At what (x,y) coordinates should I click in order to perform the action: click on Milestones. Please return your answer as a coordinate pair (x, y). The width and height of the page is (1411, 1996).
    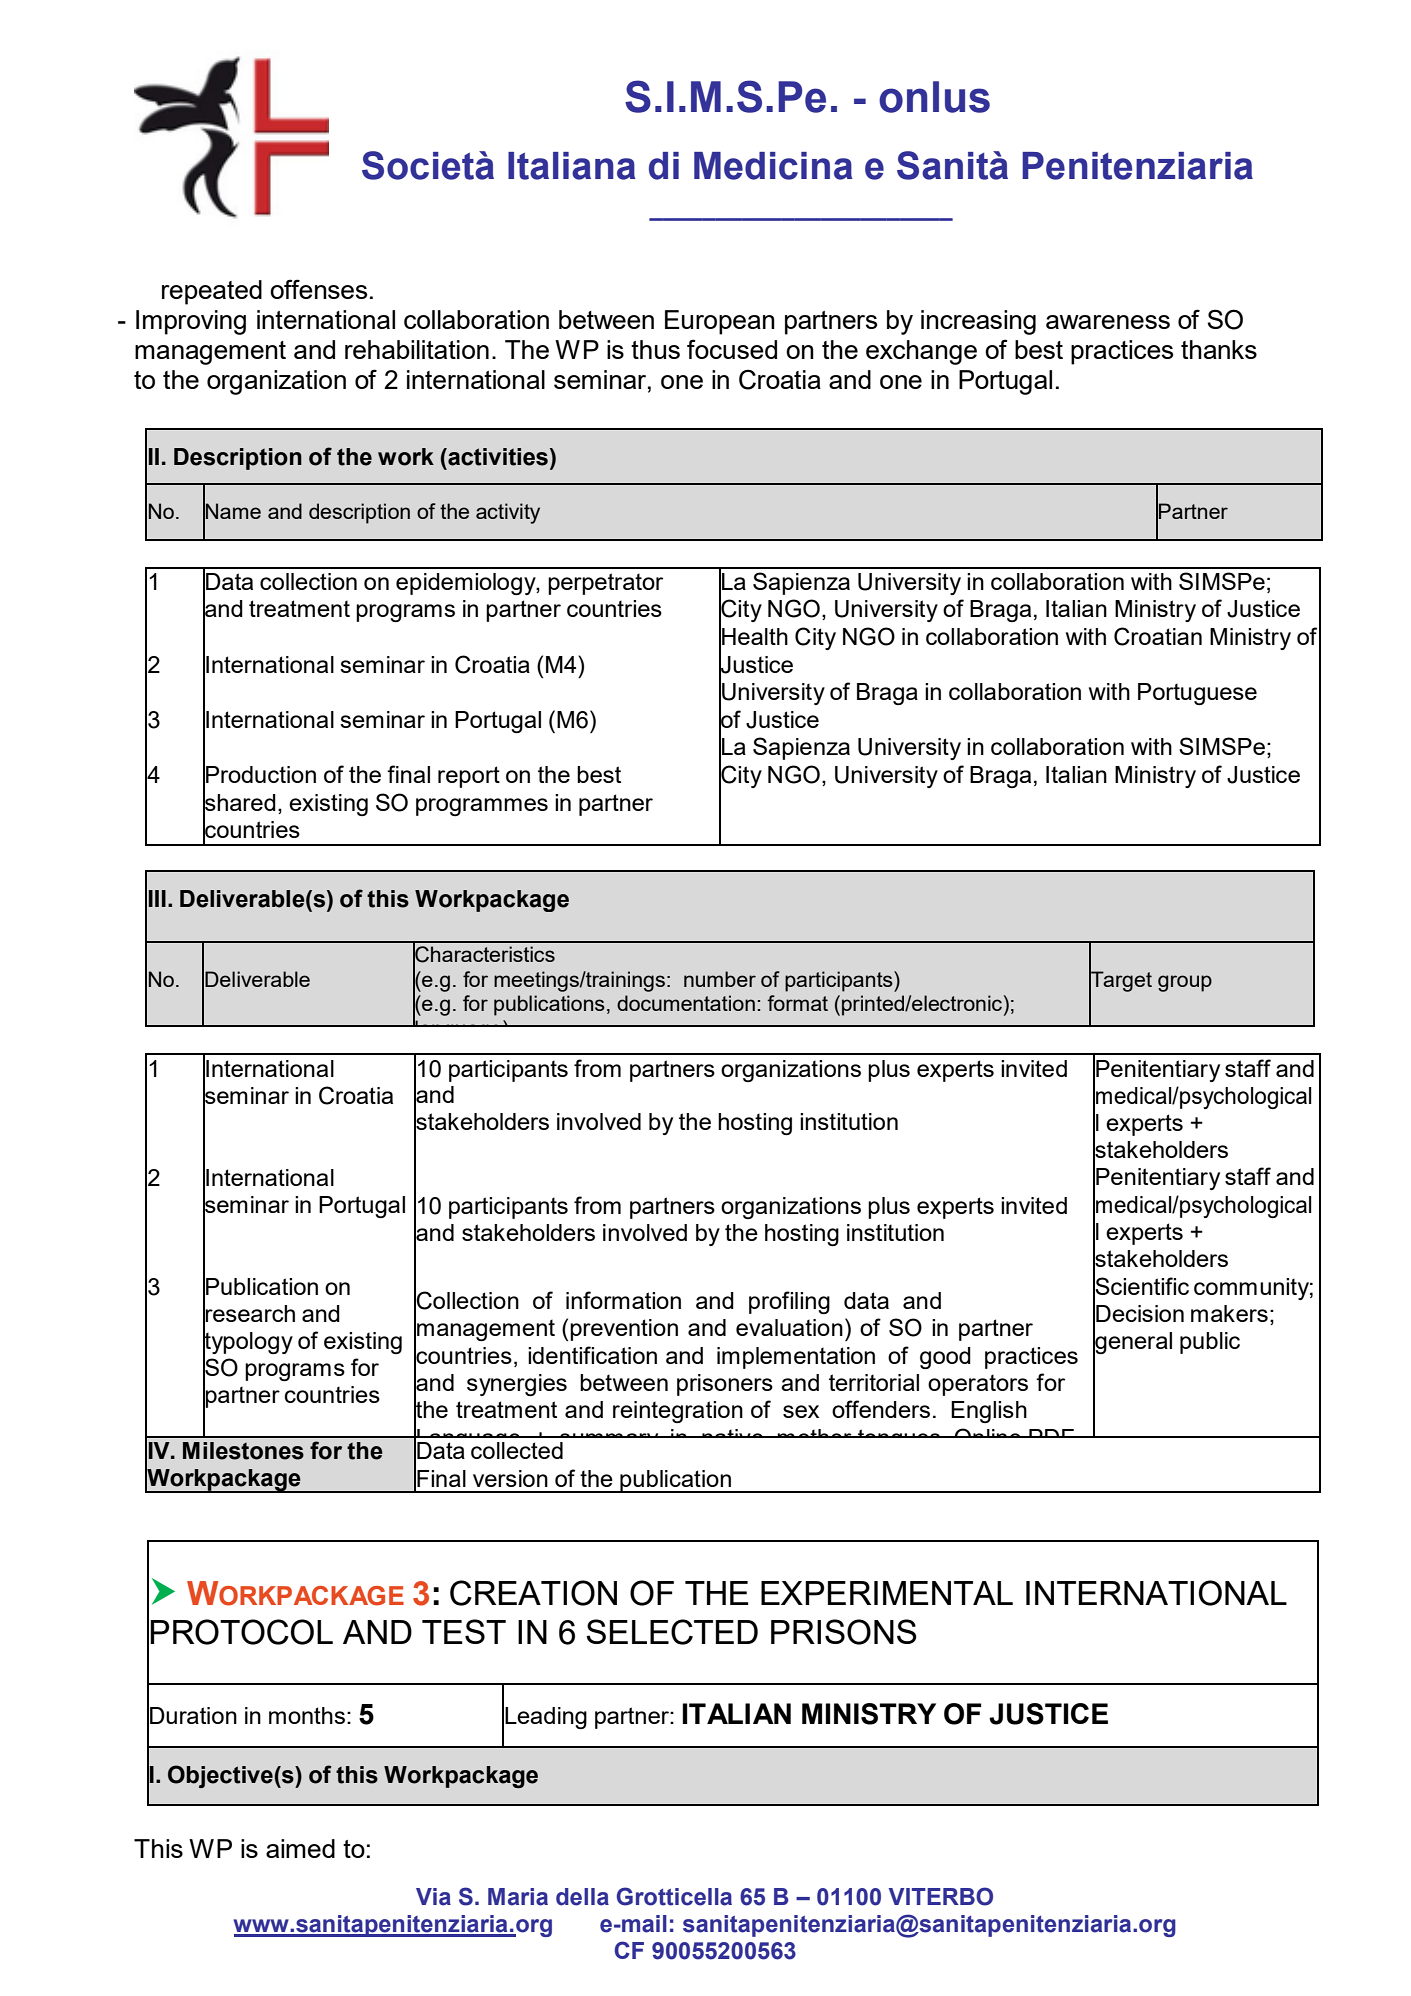
    Looking at the image, I should click on (243, 1451).
